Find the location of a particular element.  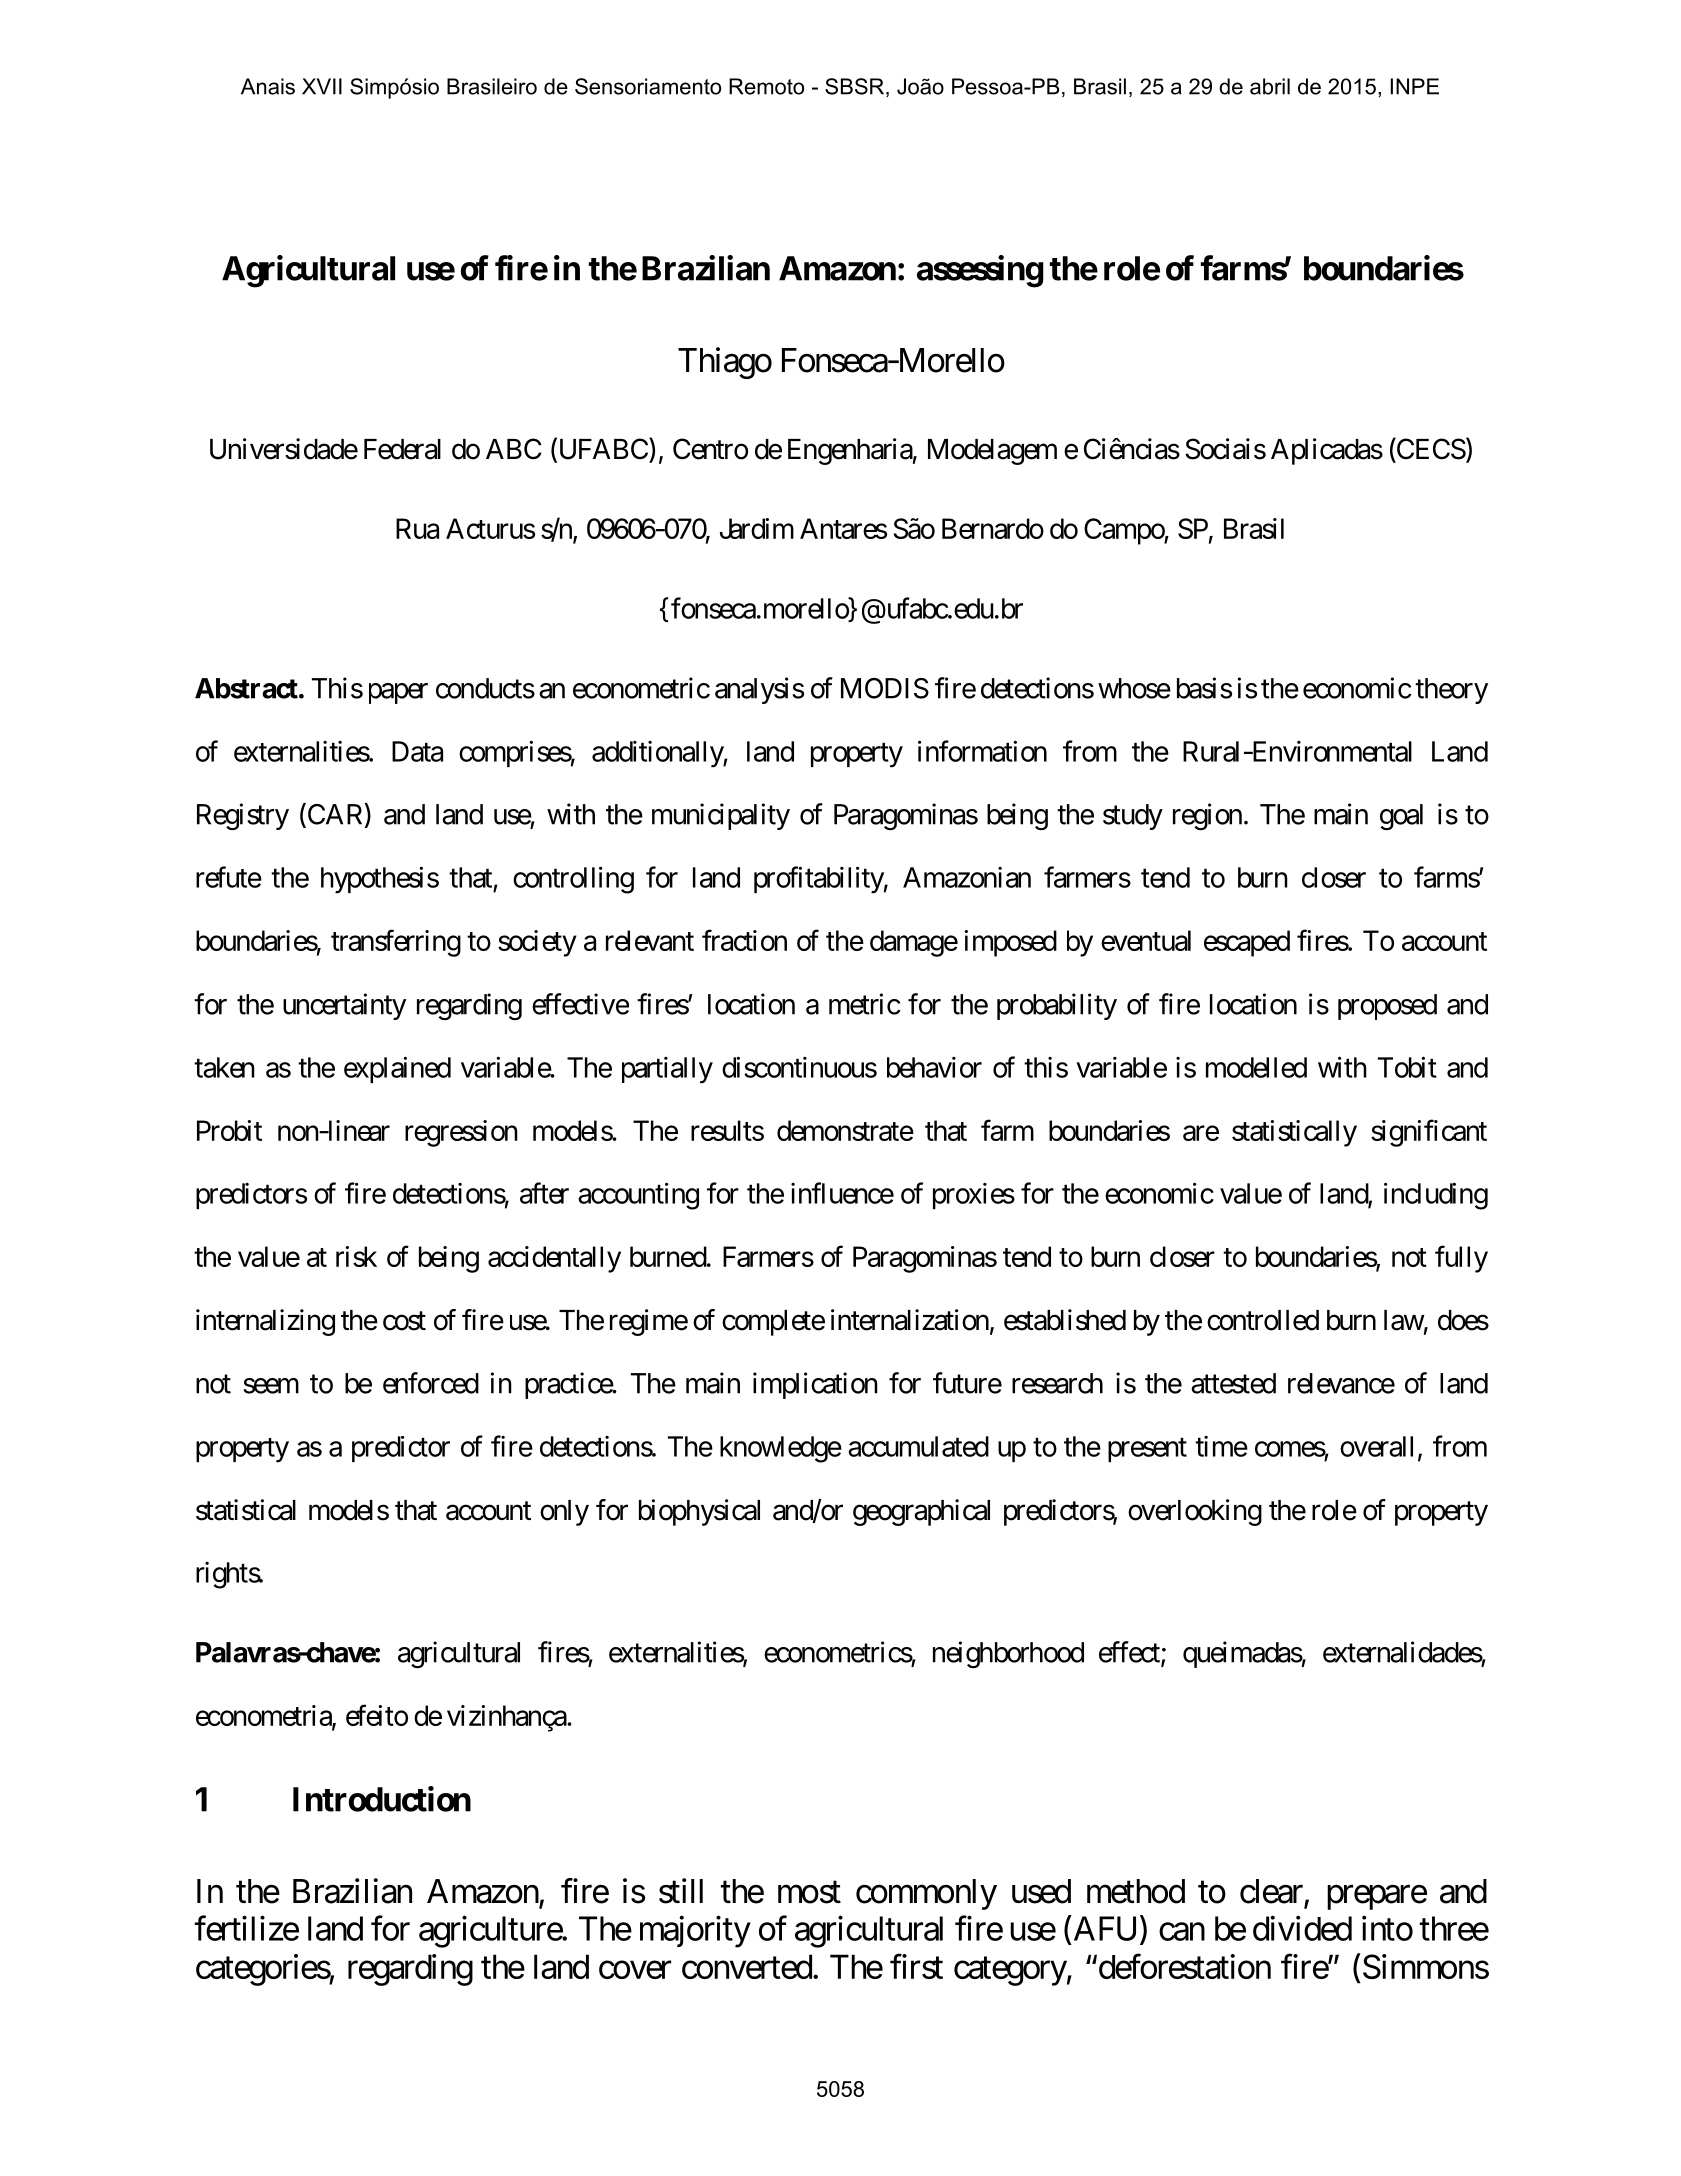

goal is located at coordinates (1401, 817).
